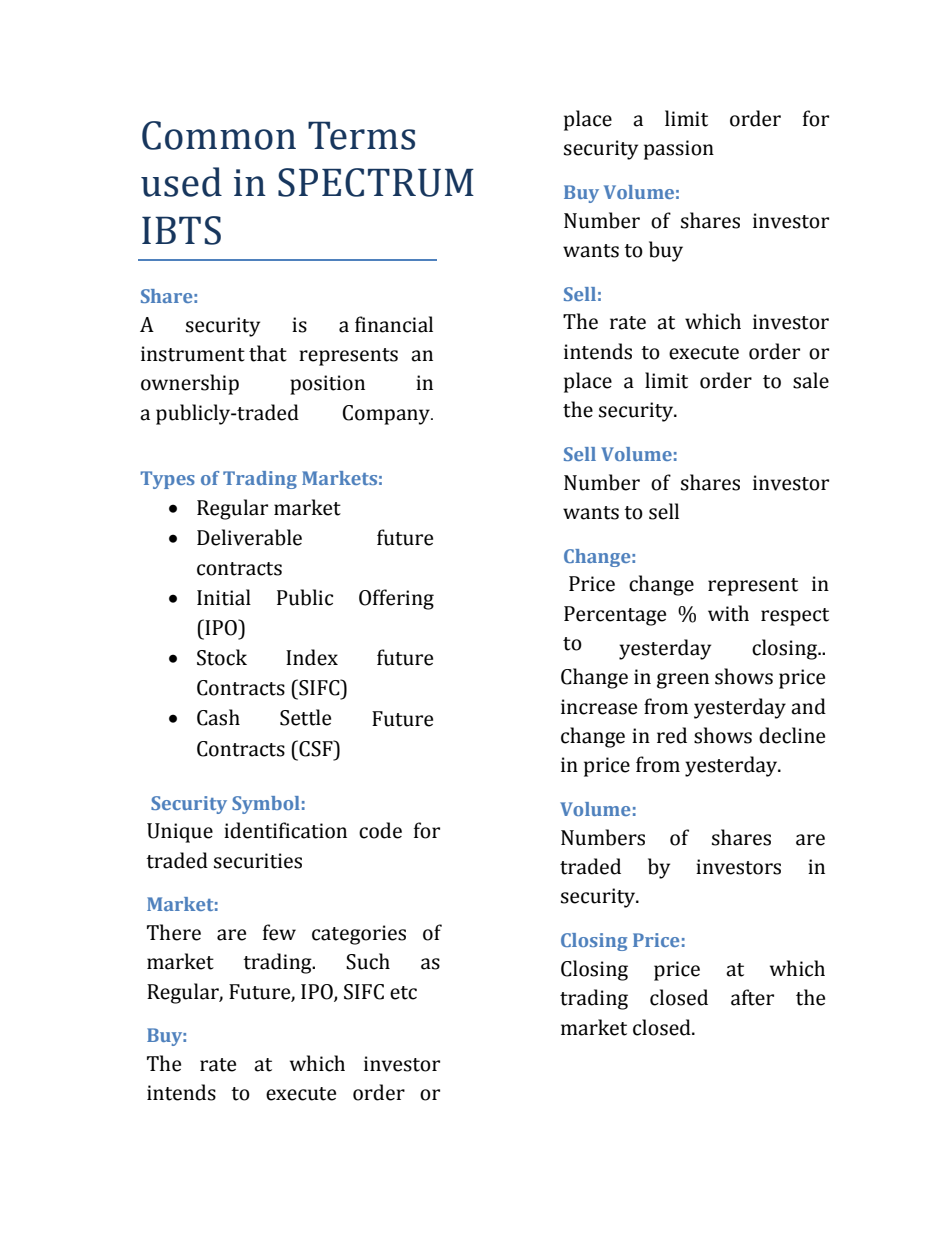 The image size is (952, 1233). Describe the element at coordinates (394, 324) in the screenshot. I see `financial` at that location.
